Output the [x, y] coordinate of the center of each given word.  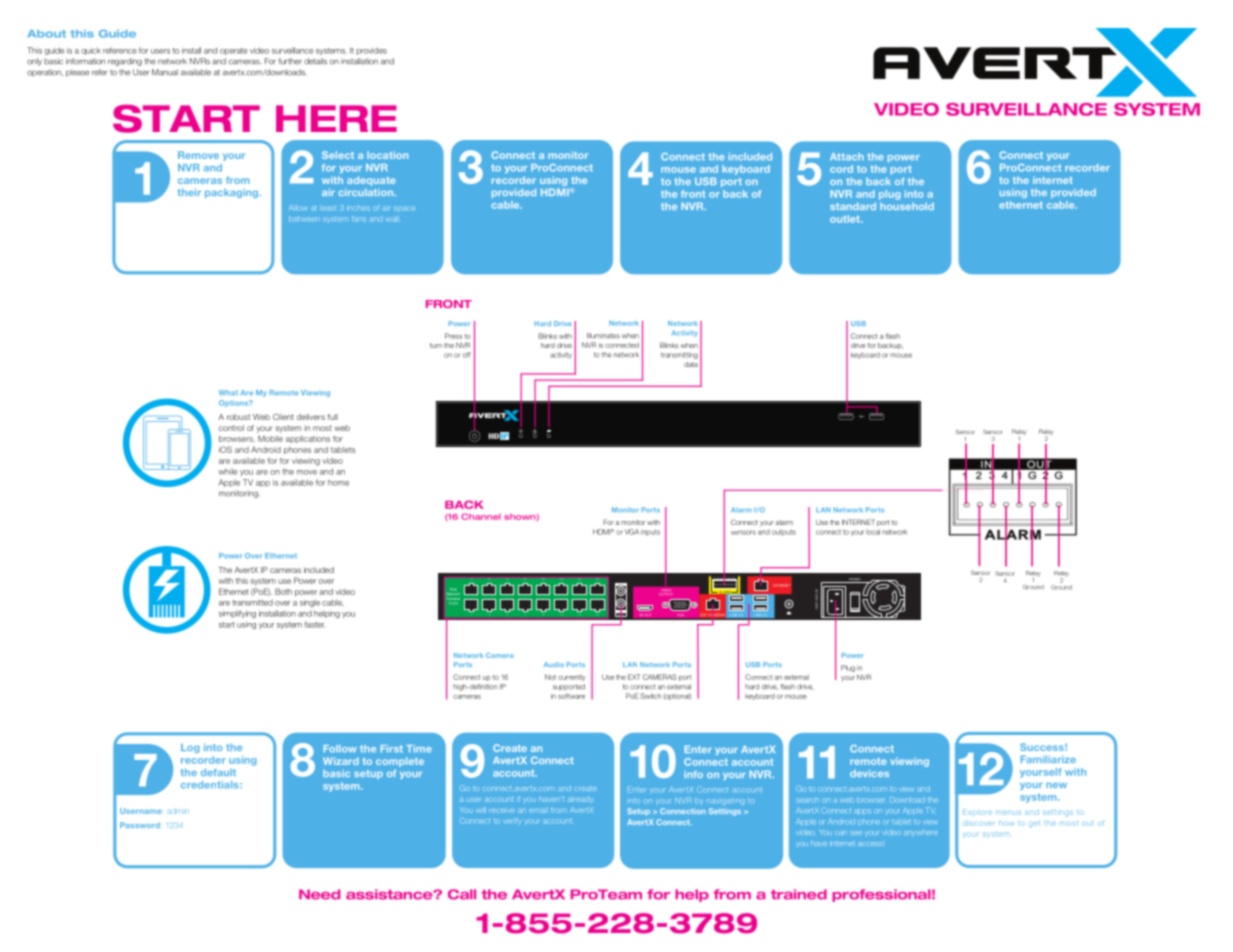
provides [371, 51]
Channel [481, 516]
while [227, 471]
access [870, 844]
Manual [165, 72]
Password [141, 825]
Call [462, 894]
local [873, 532]
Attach [847, 157]
